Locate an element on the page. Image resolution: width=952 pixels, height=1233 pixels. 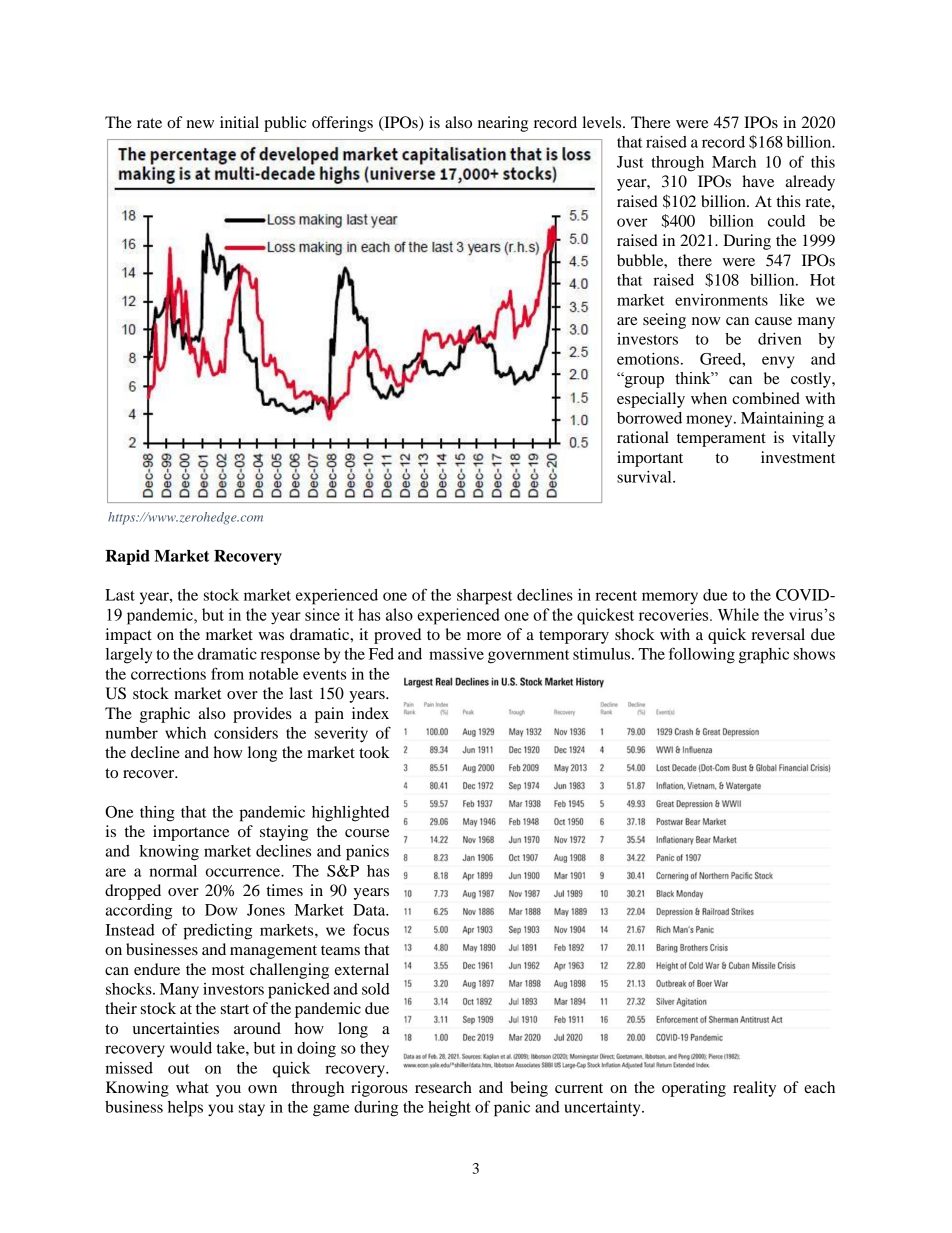
nearing is located at coordinates (503, 124).
